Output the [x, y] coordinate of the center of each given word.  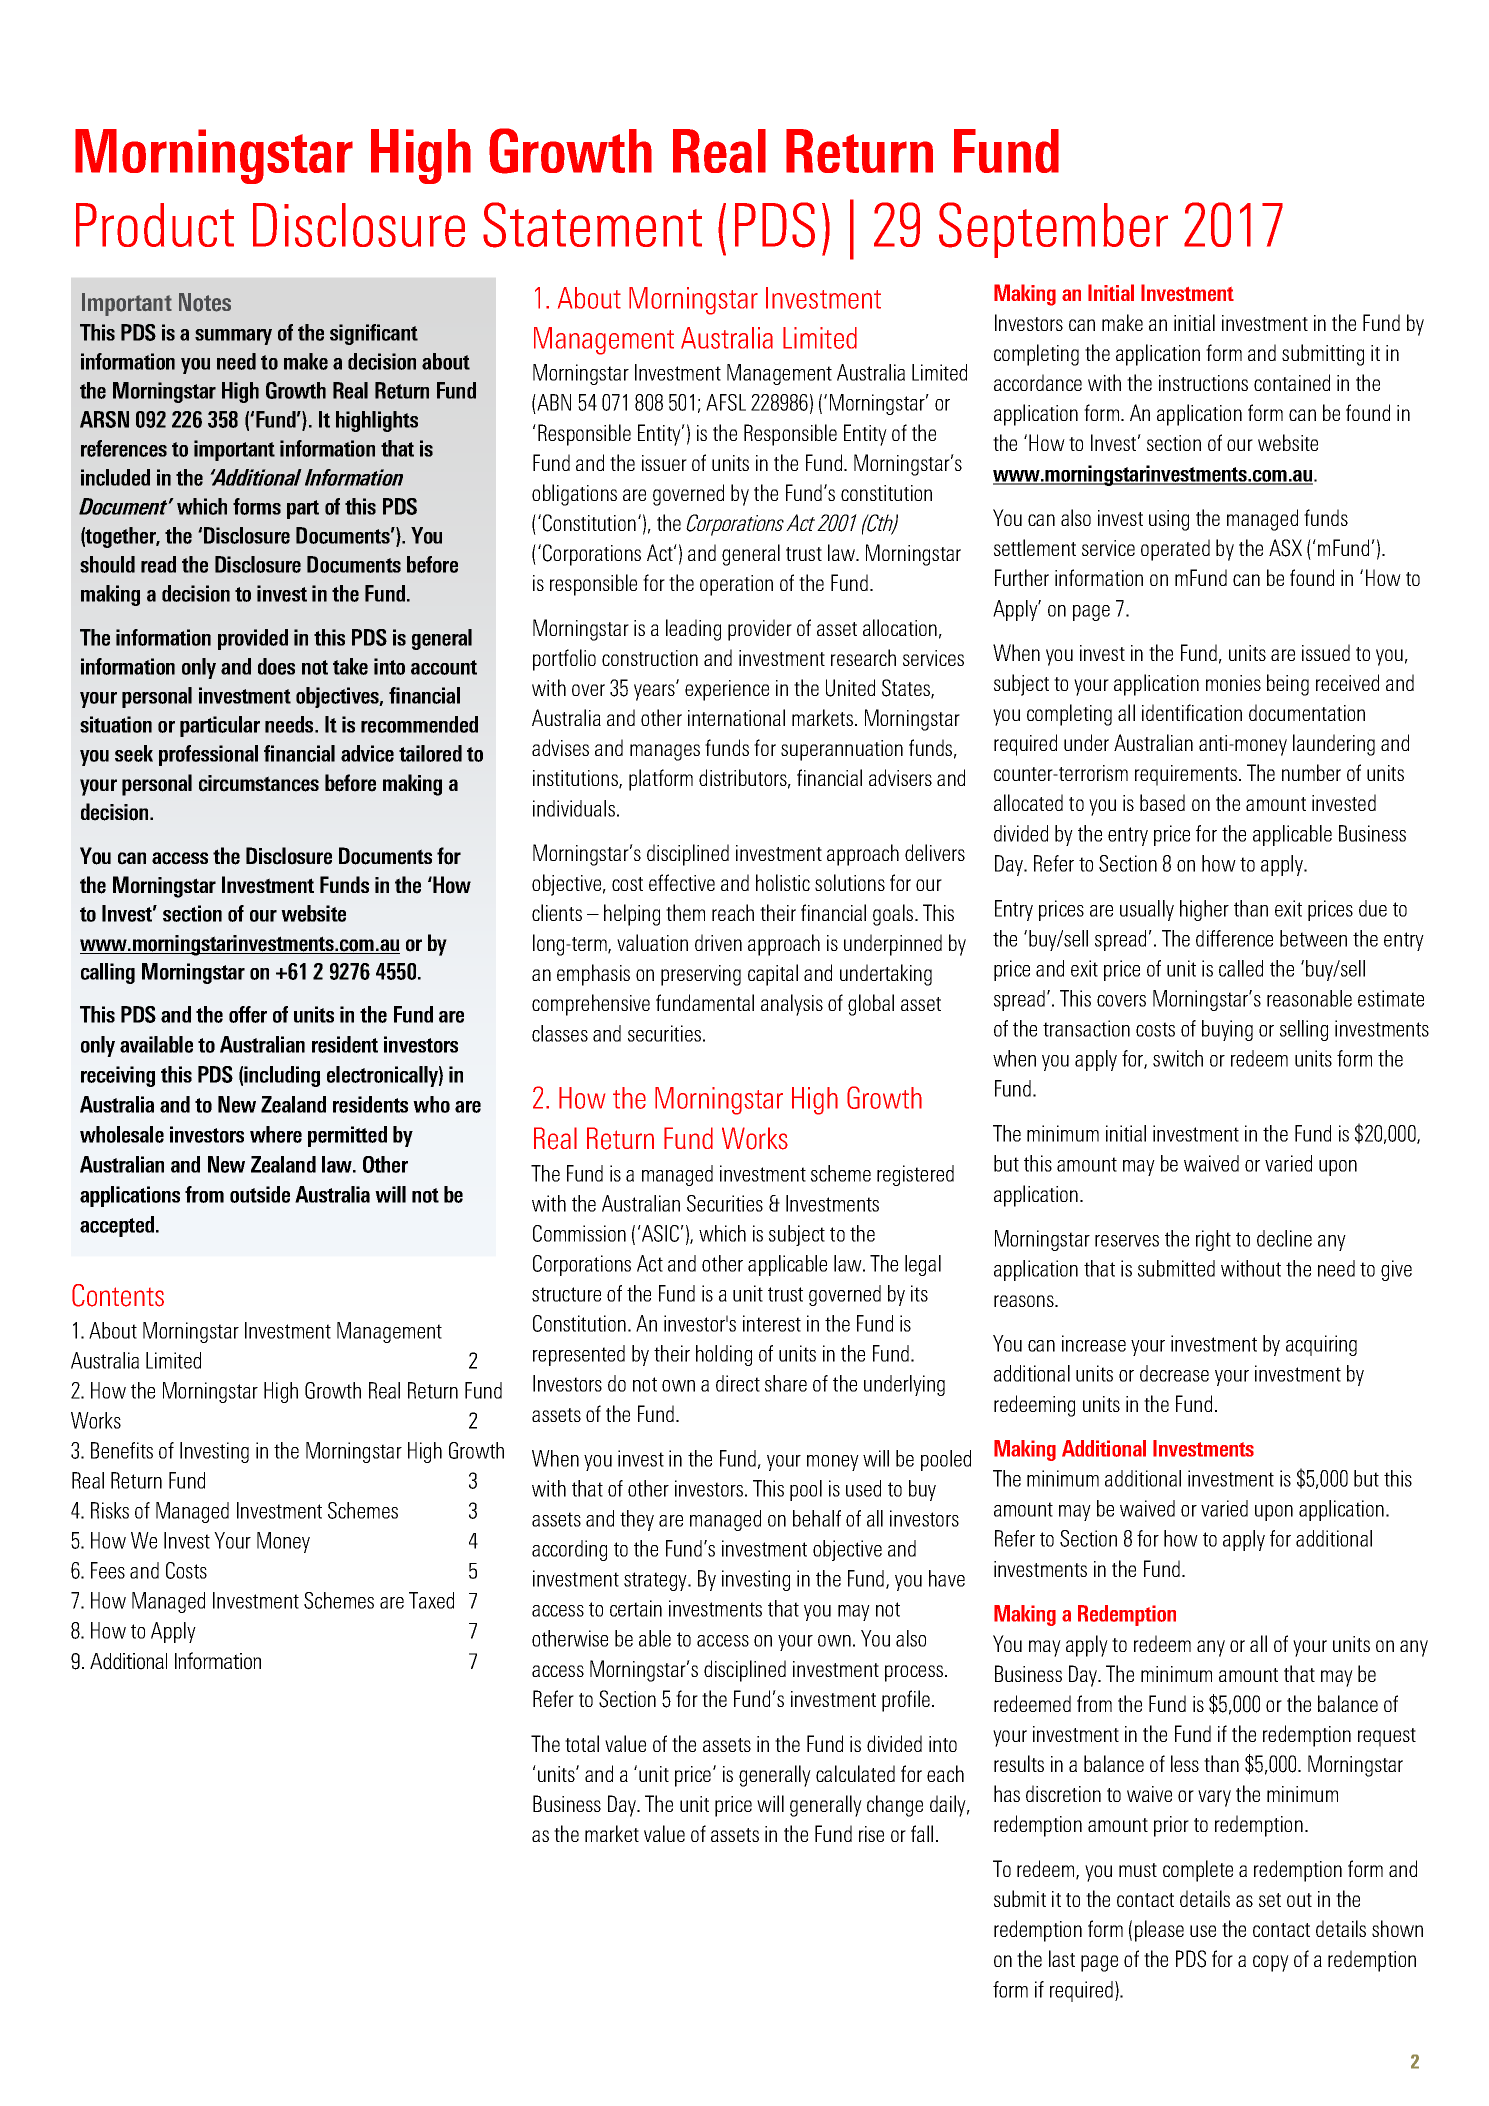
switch [1178, 1058]
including [282, 1076]
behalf [817, 1518]
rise [871, 1834]
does [276, 666]
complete [1198, 1871]
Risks [110, 1510]
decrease [1174, 1373]
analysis [792, 1005]
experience [727, 690]
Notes [205, 302]
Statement [592, 225]
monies [1233, 683]
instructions [1203, 383]
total [582, 1743]
